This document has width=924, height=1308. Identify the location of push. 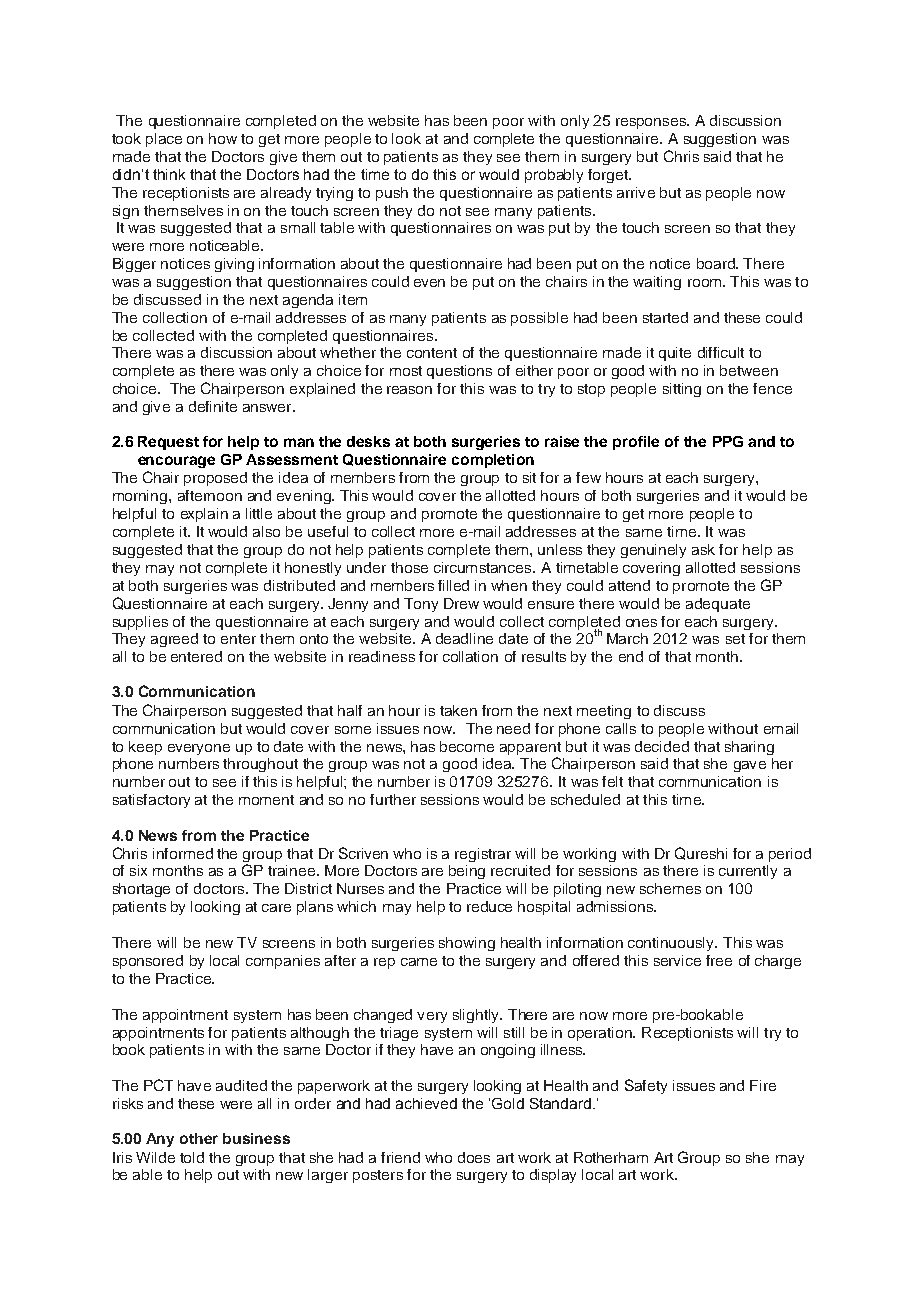
(392, 194).
